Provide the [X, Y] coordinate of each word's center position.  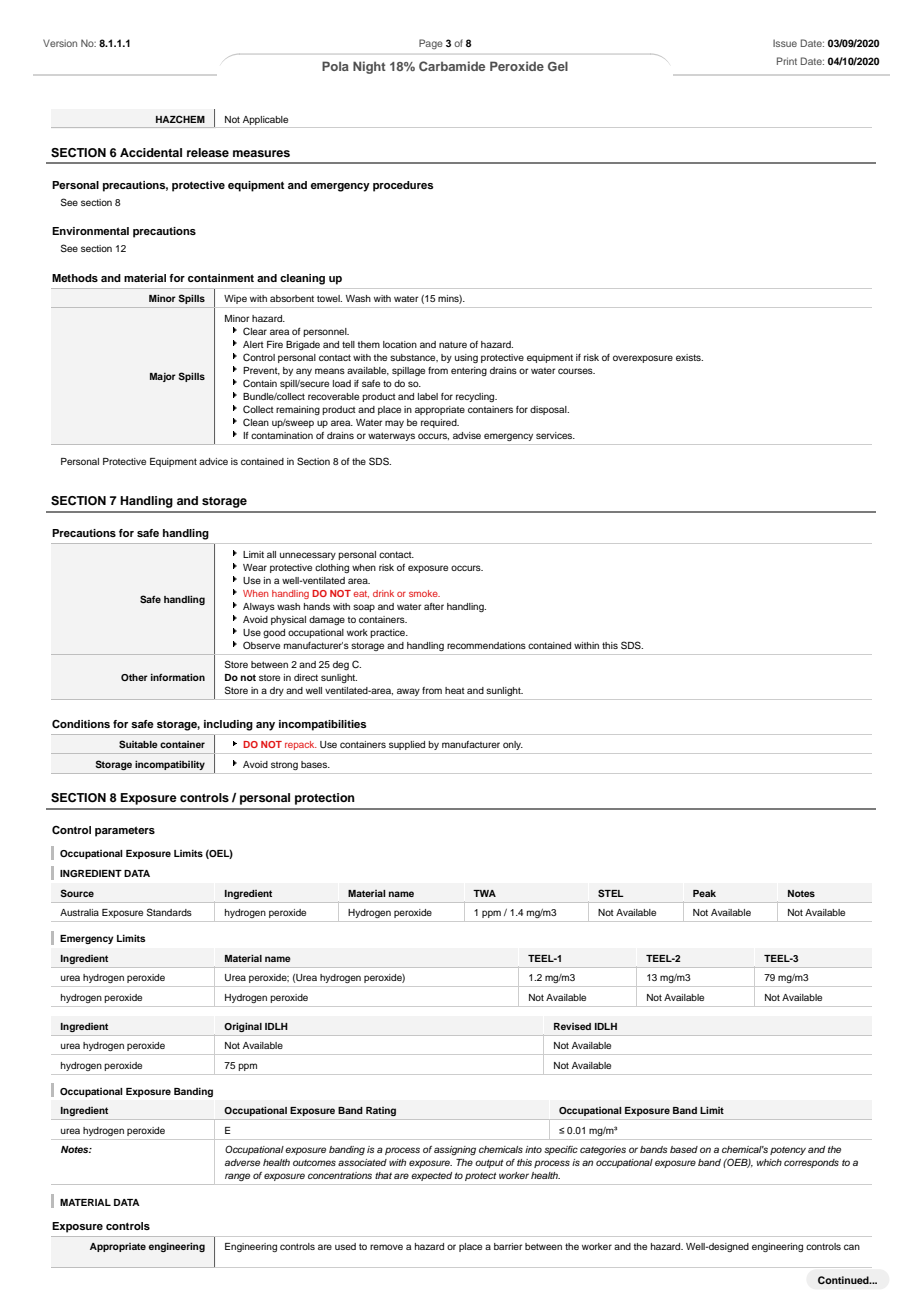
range [237, 1177]
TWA [484, 893]
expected [431, 1176]
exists [689, 357]
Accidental [151, 152]
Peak [704, 893]
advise [467, 435]
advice [213, 461]
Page [431, 44]
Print [787, 61]
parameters [125, 831]
